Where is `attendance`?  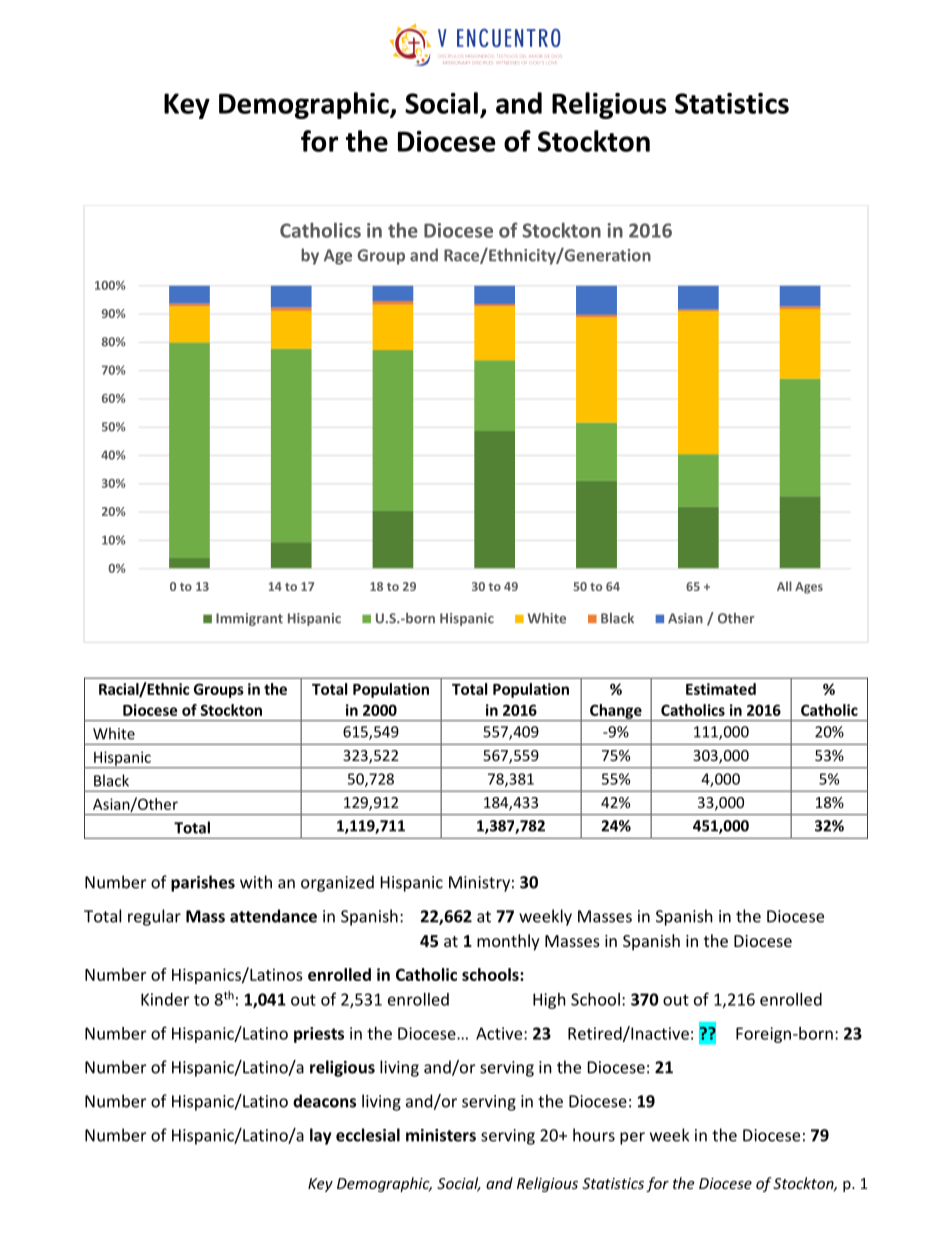
attendance is located at coordinates (273, 916).
